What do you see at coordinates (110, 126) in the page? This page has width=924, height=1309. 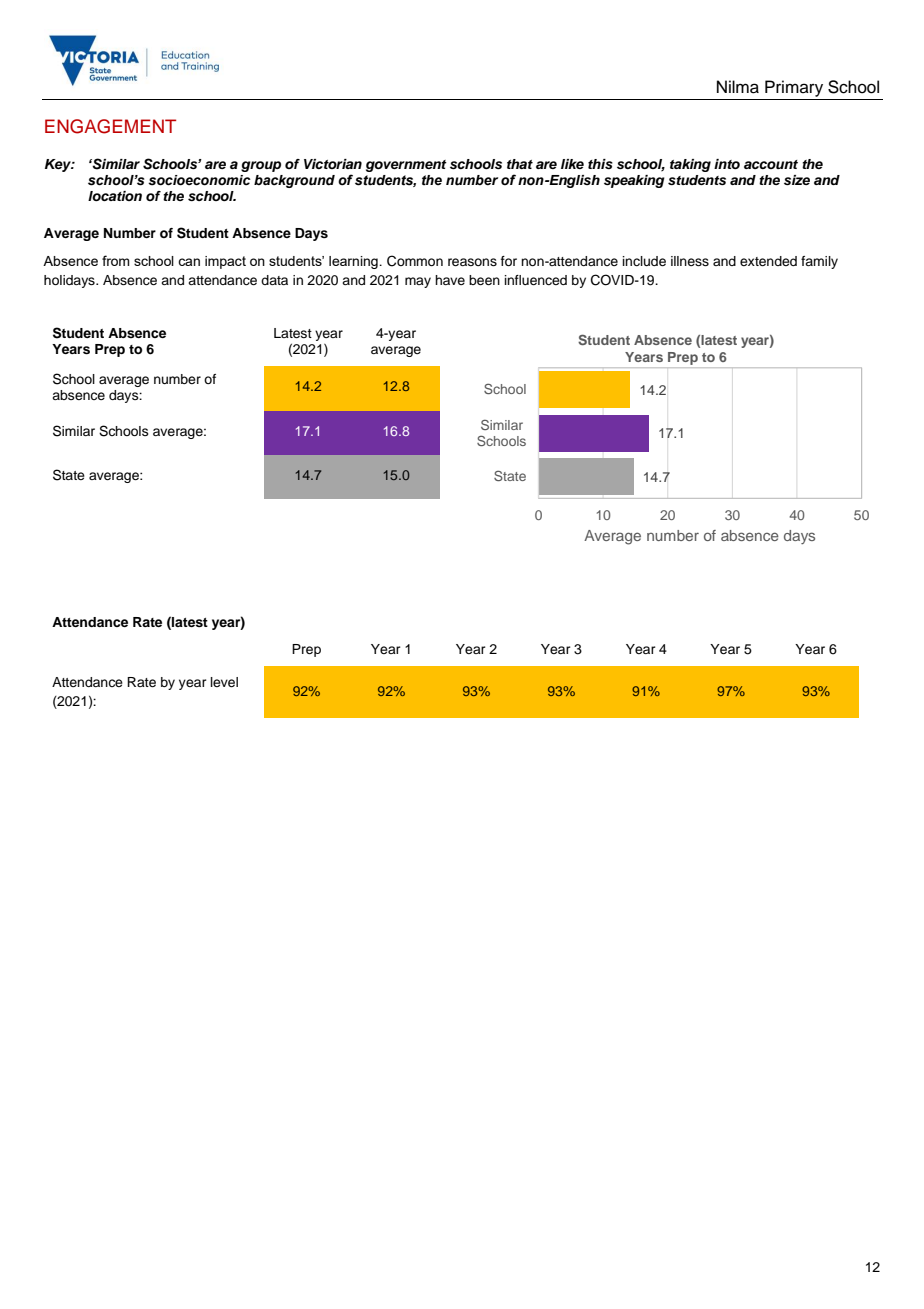 I see `ENGAGEMENT` at bounding box center [110, 126].
